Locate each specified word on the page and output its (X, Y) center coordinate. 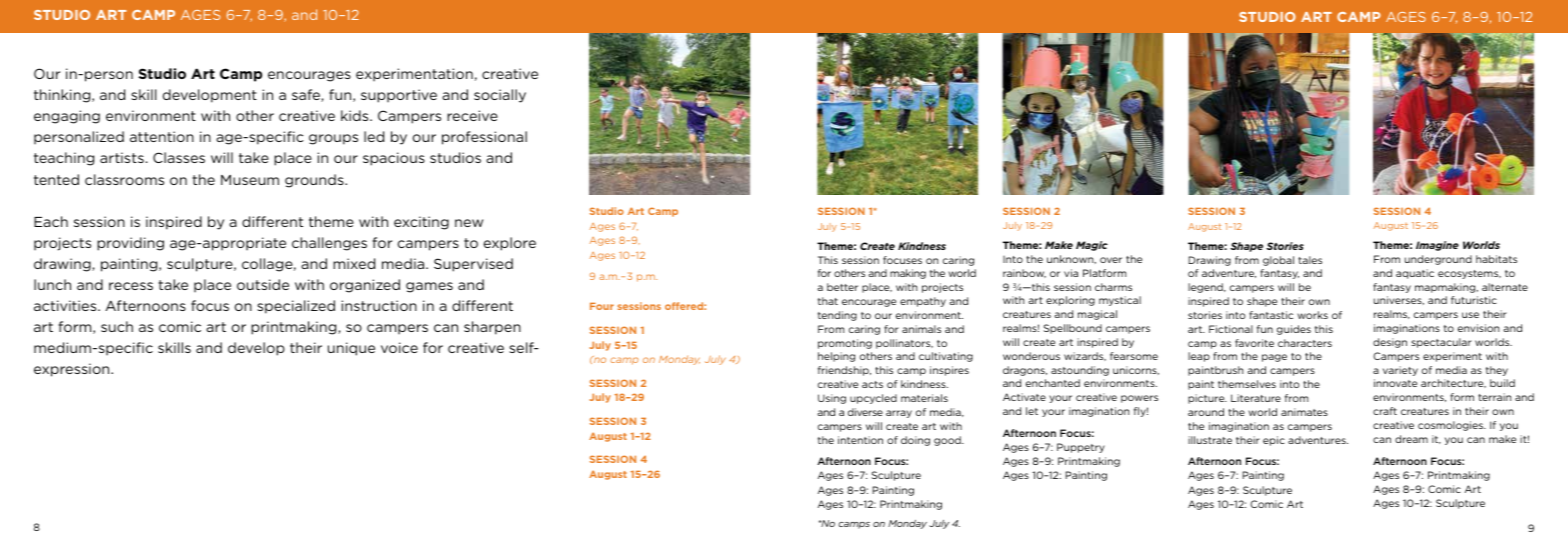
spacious (394, 159)
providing (130, 244)
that (828, 301)
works (1312, 315)
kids (356, 115)
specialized (296, 307)
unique (351, 349)
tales (1310, 260)
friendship (844, 371)
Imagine (1437, 246)
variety (1400, 371)
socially (500, 96)
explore (510, 244)
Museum (250, 180)
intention (860, 440)
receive (472, 115)
